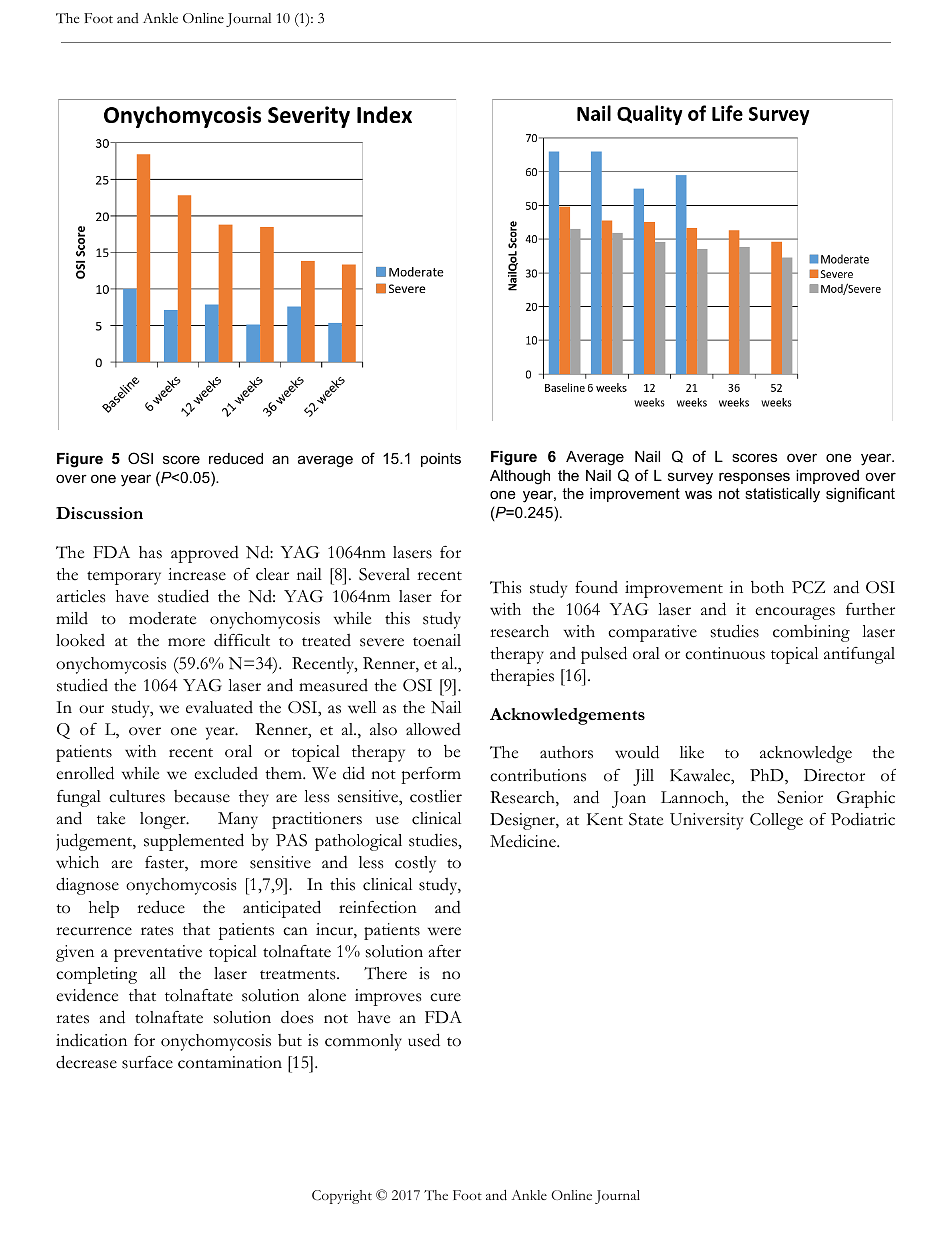  What do you see at coordinates (99, 513) in the screenshot?
I see `Discussion` at bounding box center [99, 513].
